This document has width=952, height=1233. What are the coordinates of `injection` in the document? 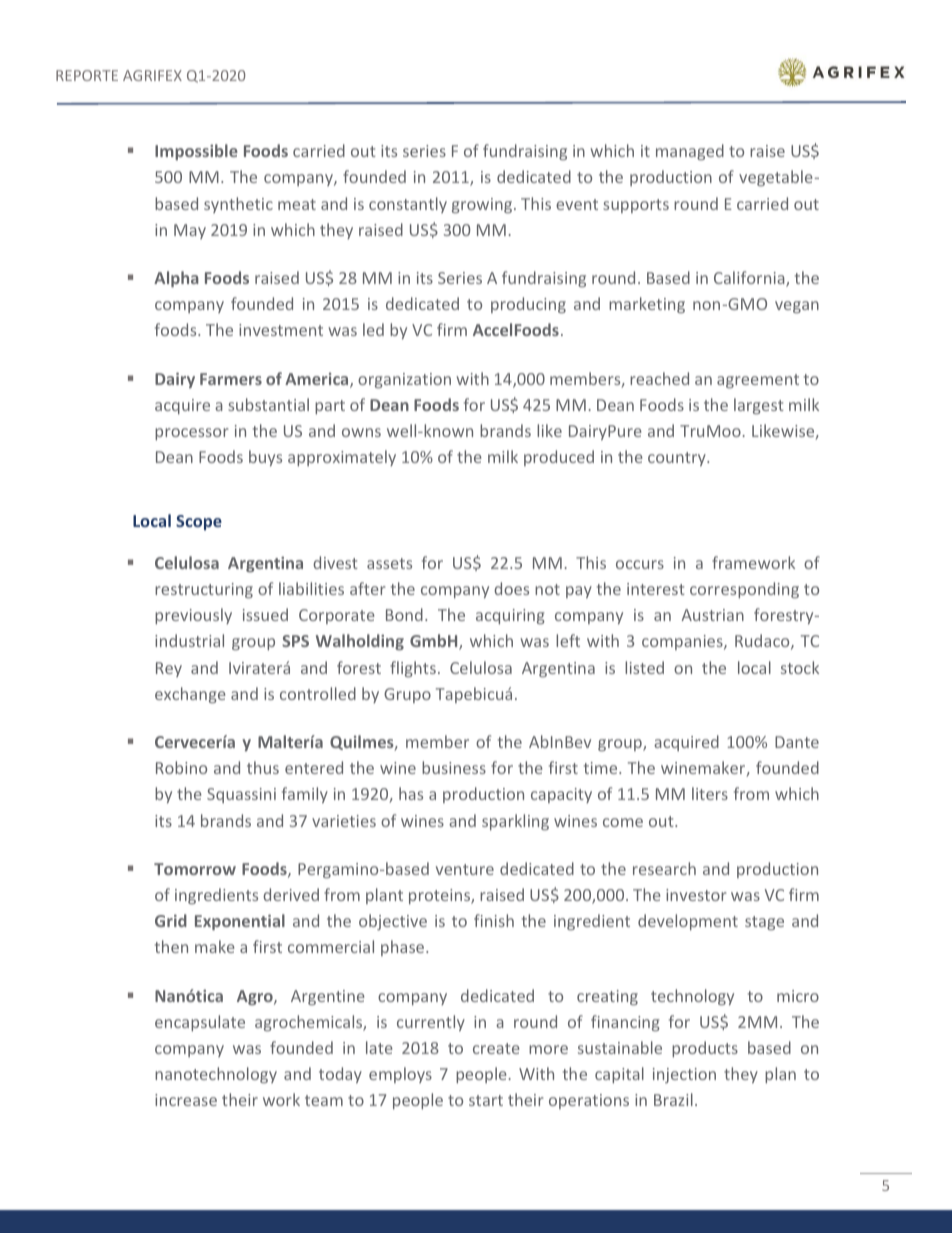 It's located at (684, 1075).
